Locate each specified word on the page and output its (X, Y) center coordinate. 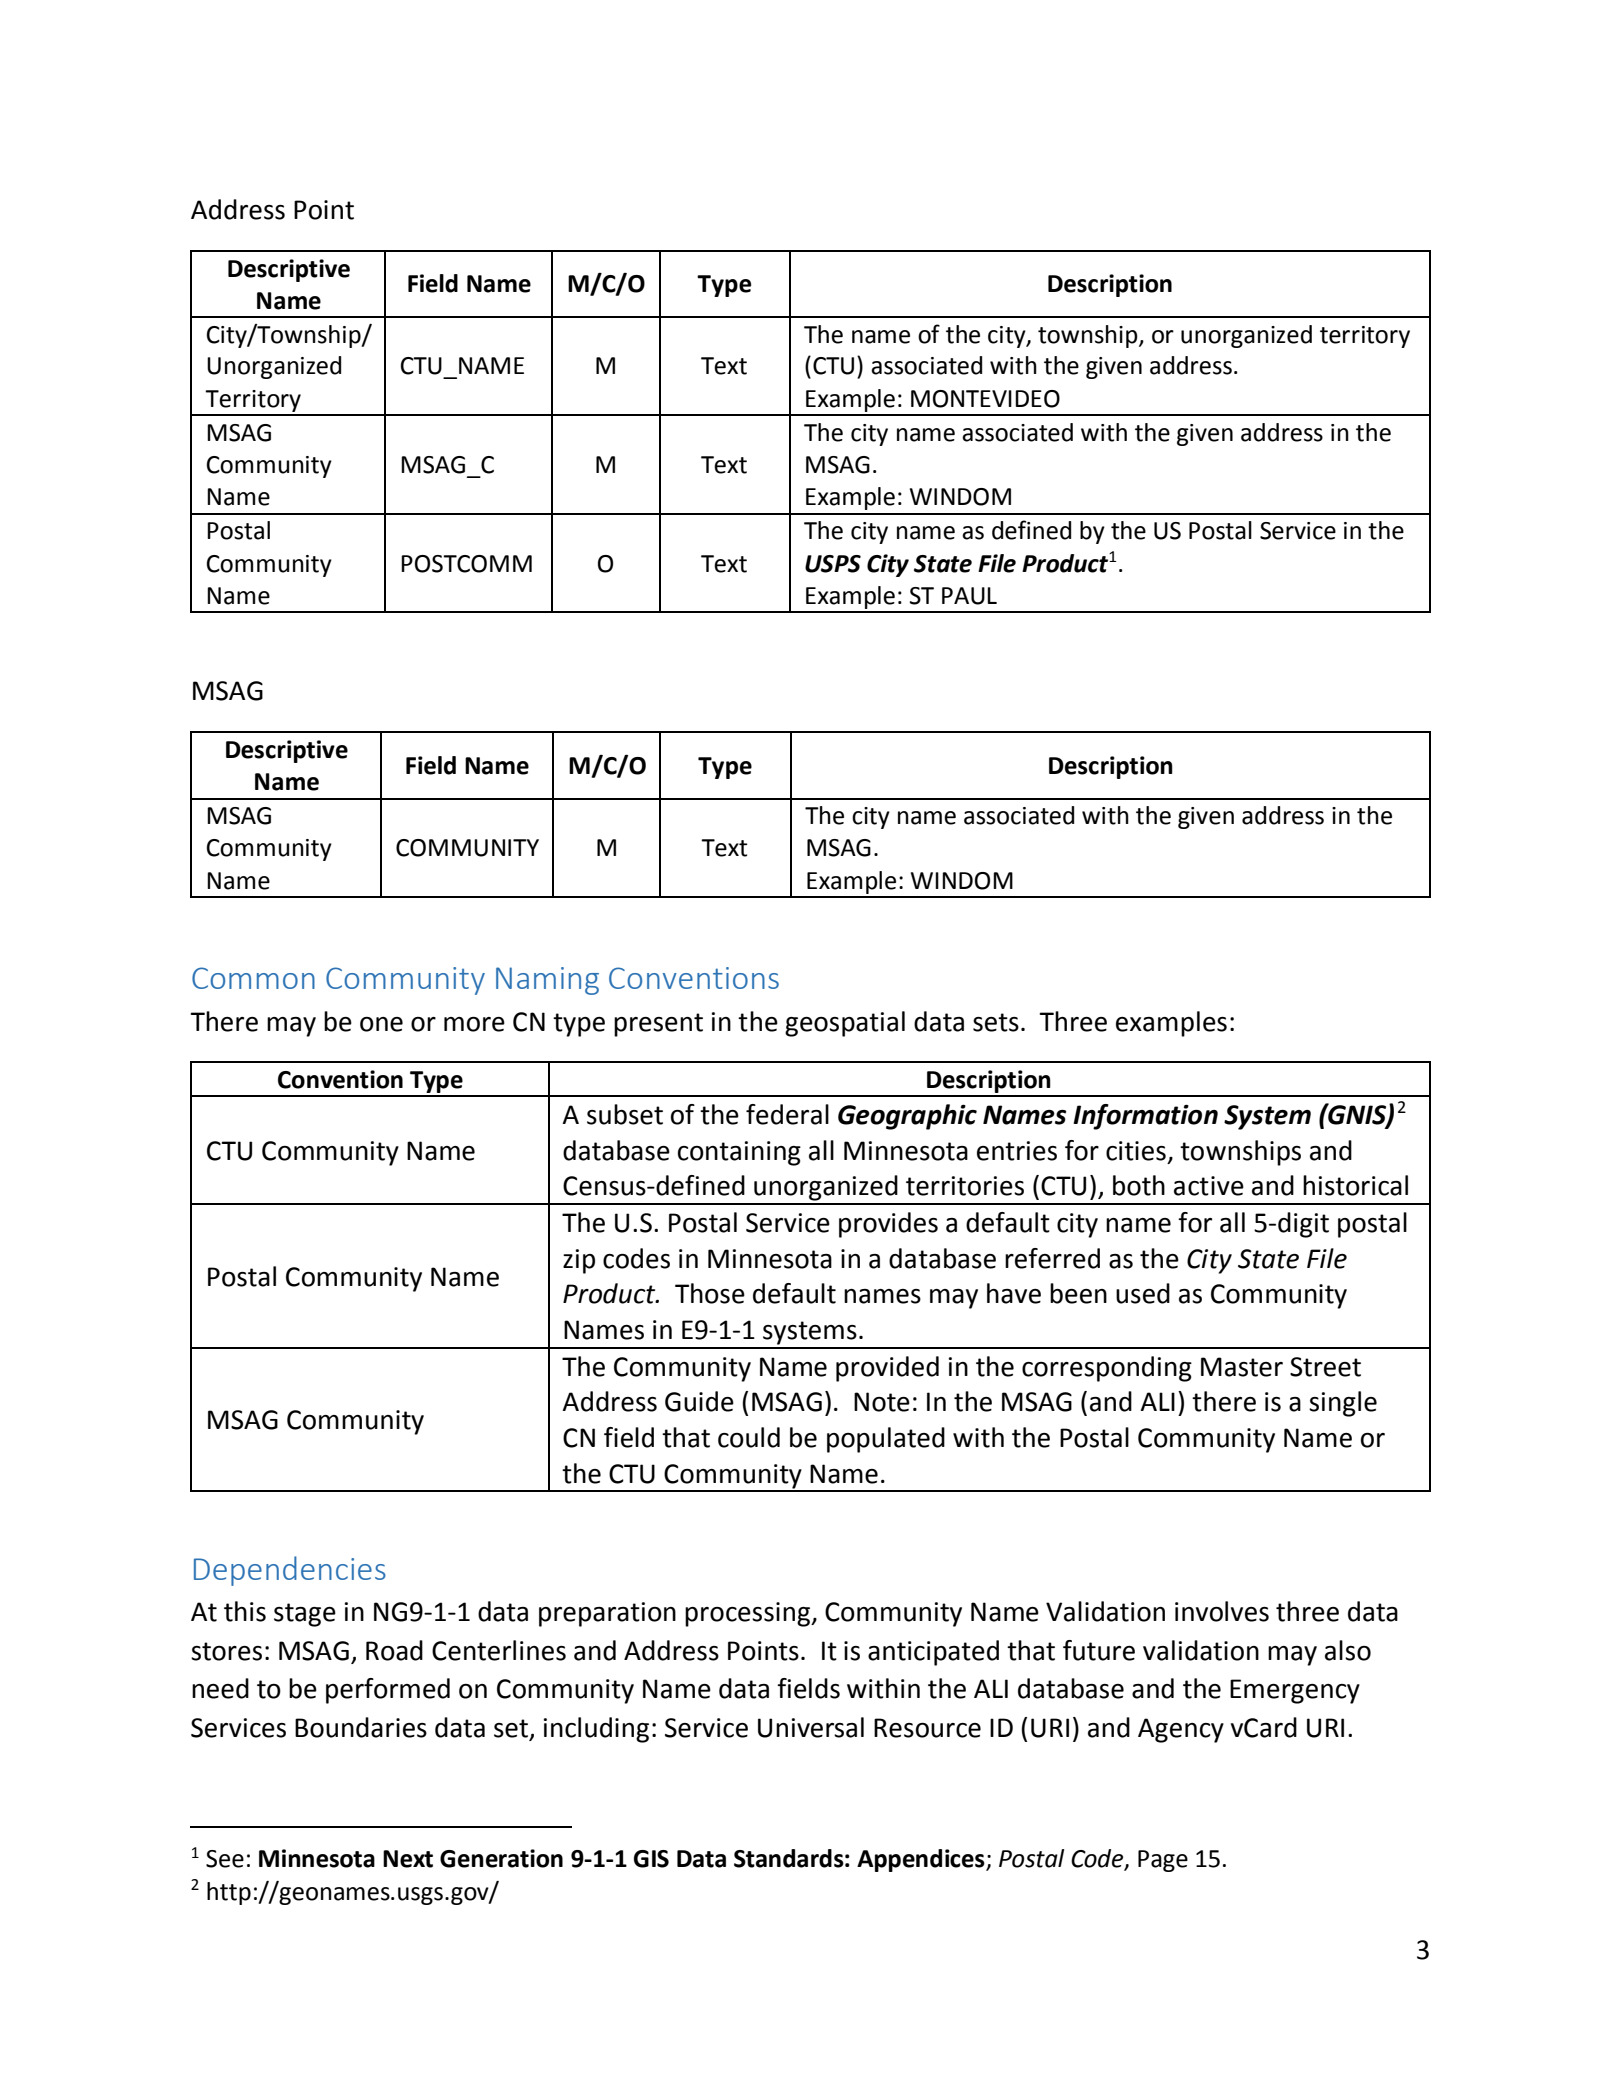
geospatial (845, 1024)
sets (996, 1022)
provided (887, 1369)
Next (408, 1859)
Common (253, 978)
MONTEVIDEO (985, 399)
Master (1242, 1367)
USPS (833, 564)
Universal (811, 1727)
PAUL (969, 596)
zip (579, 1261)
